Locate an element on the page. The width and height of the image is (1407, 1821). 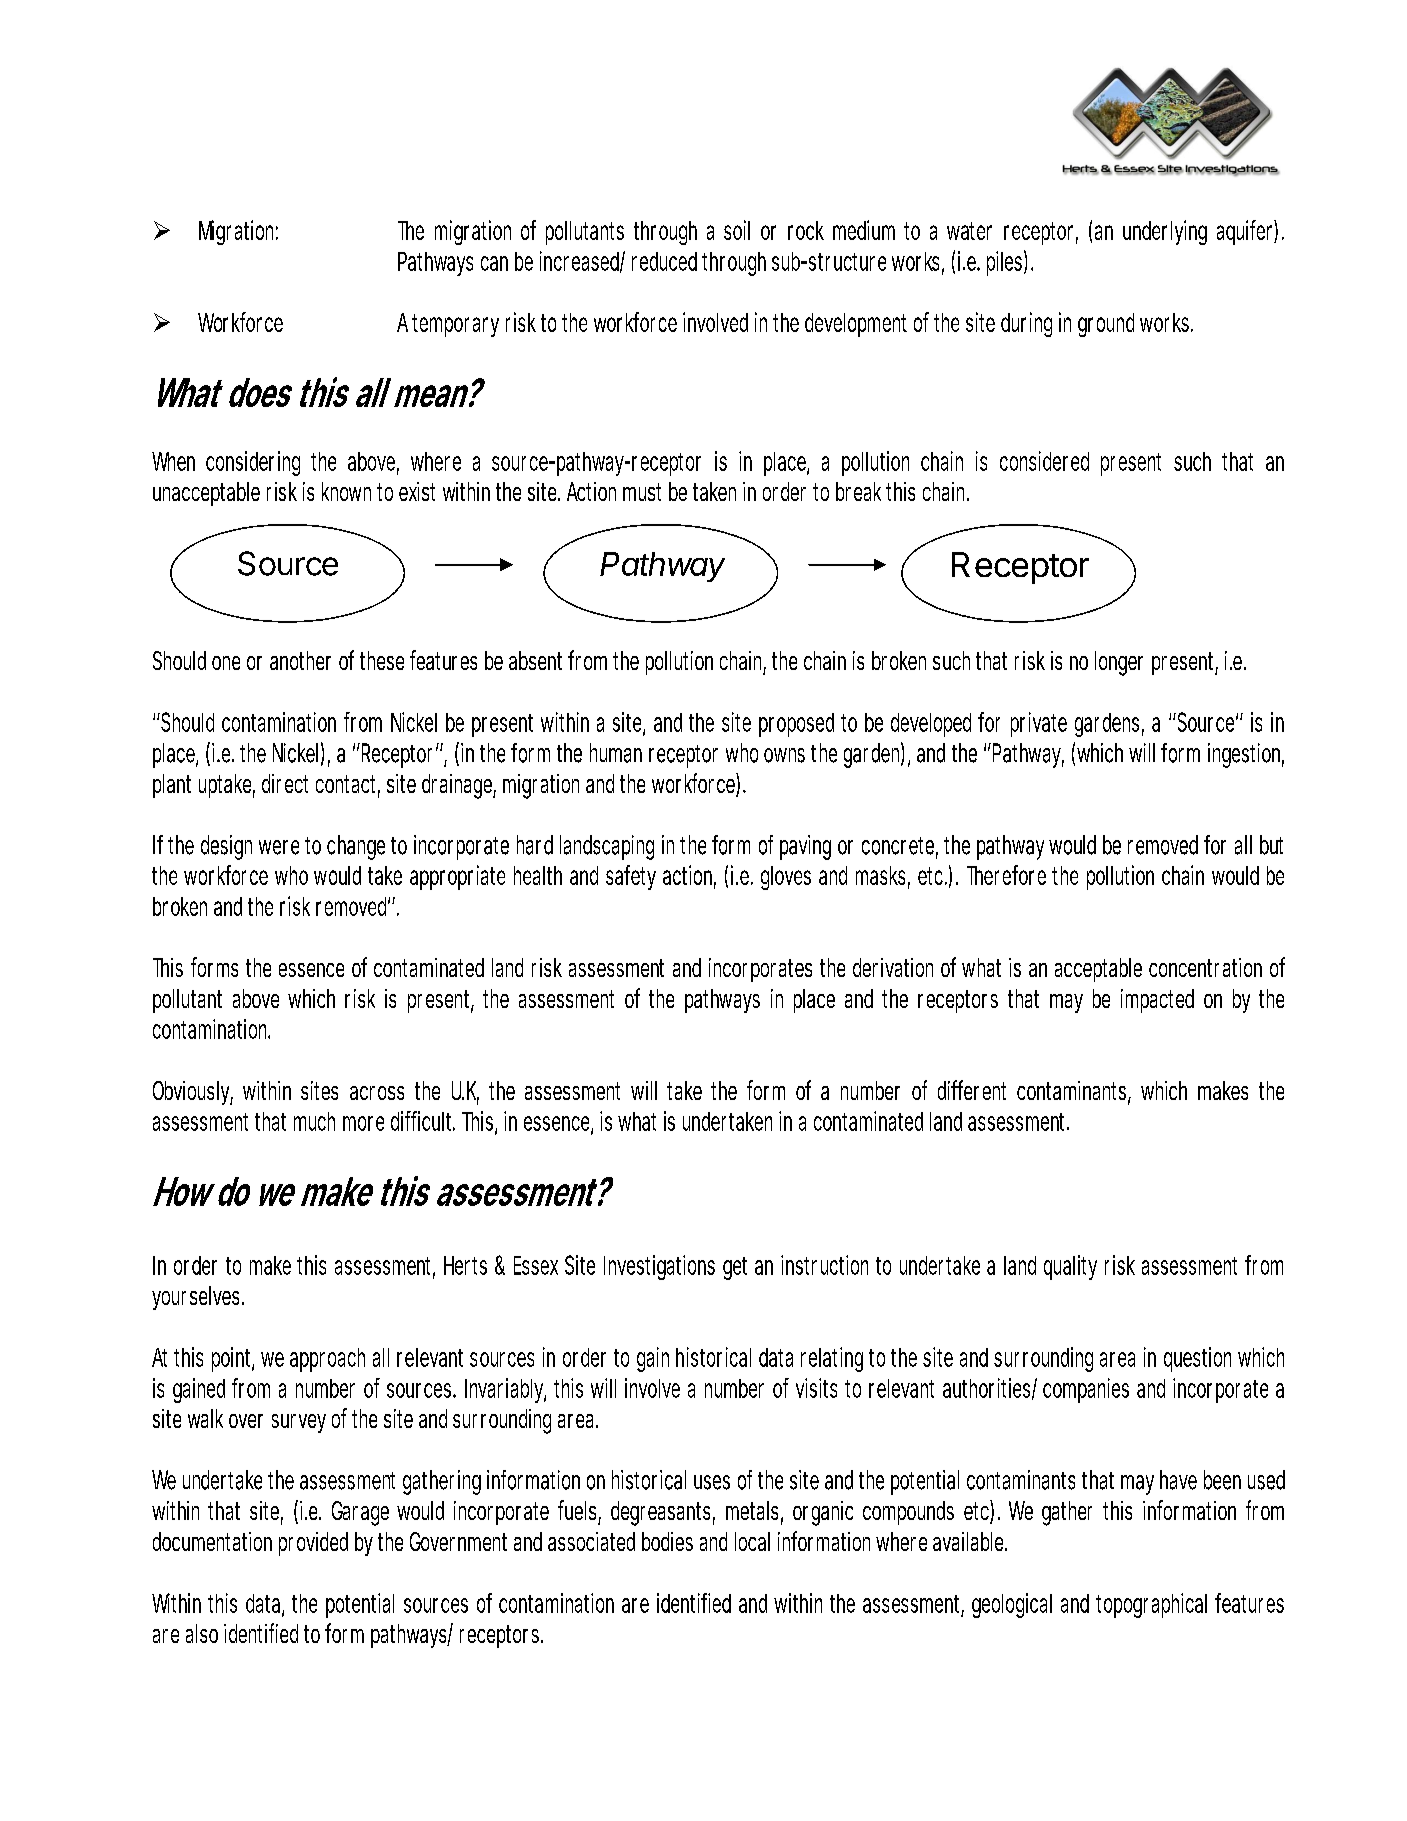
proposed is located at coordinates (796, 725).
